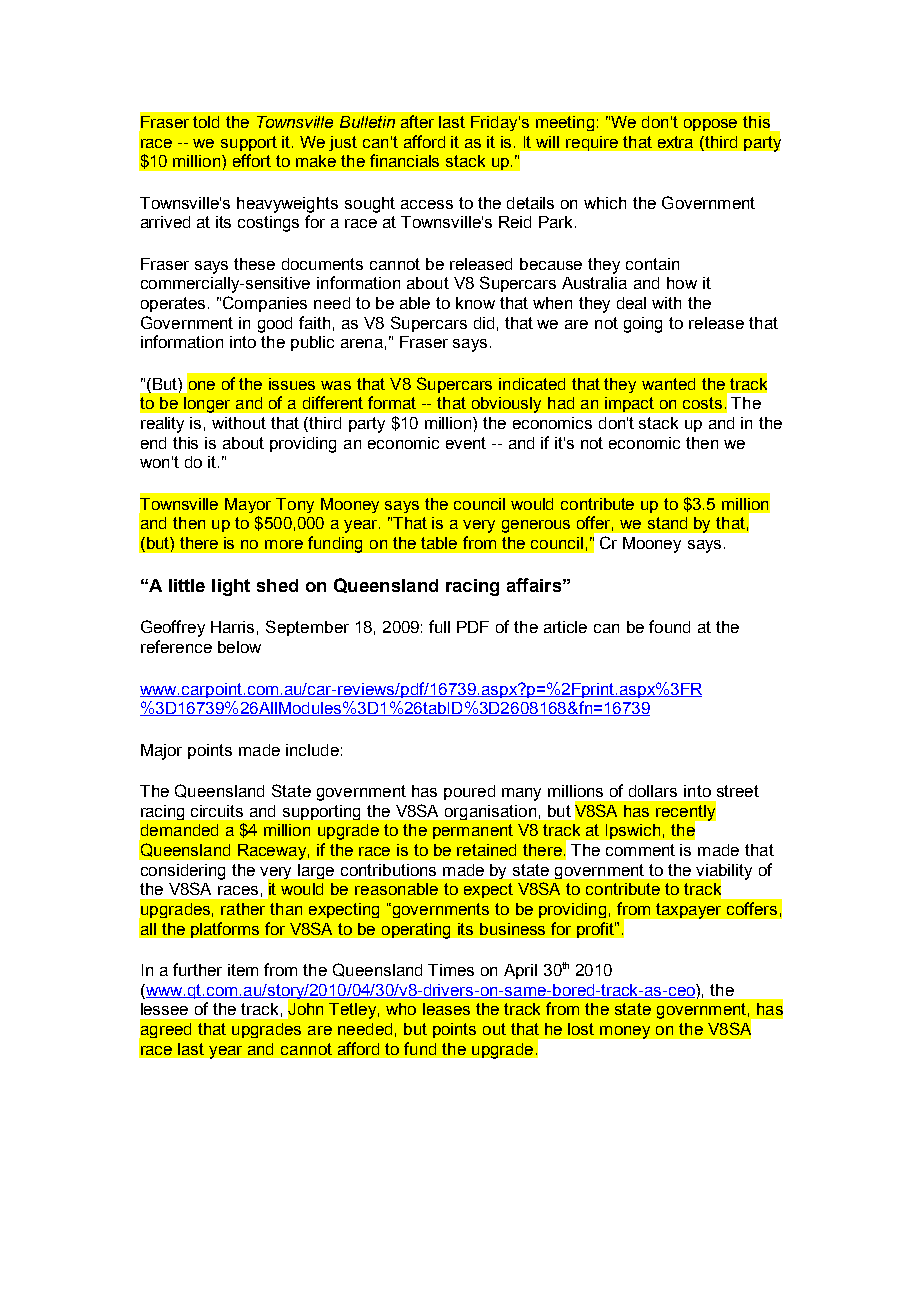 This screenshot has width=924, height=1308. What do you see at coordinates (243, 970) in the screenshot?
I see `item` at bounding box center [243, 970].
